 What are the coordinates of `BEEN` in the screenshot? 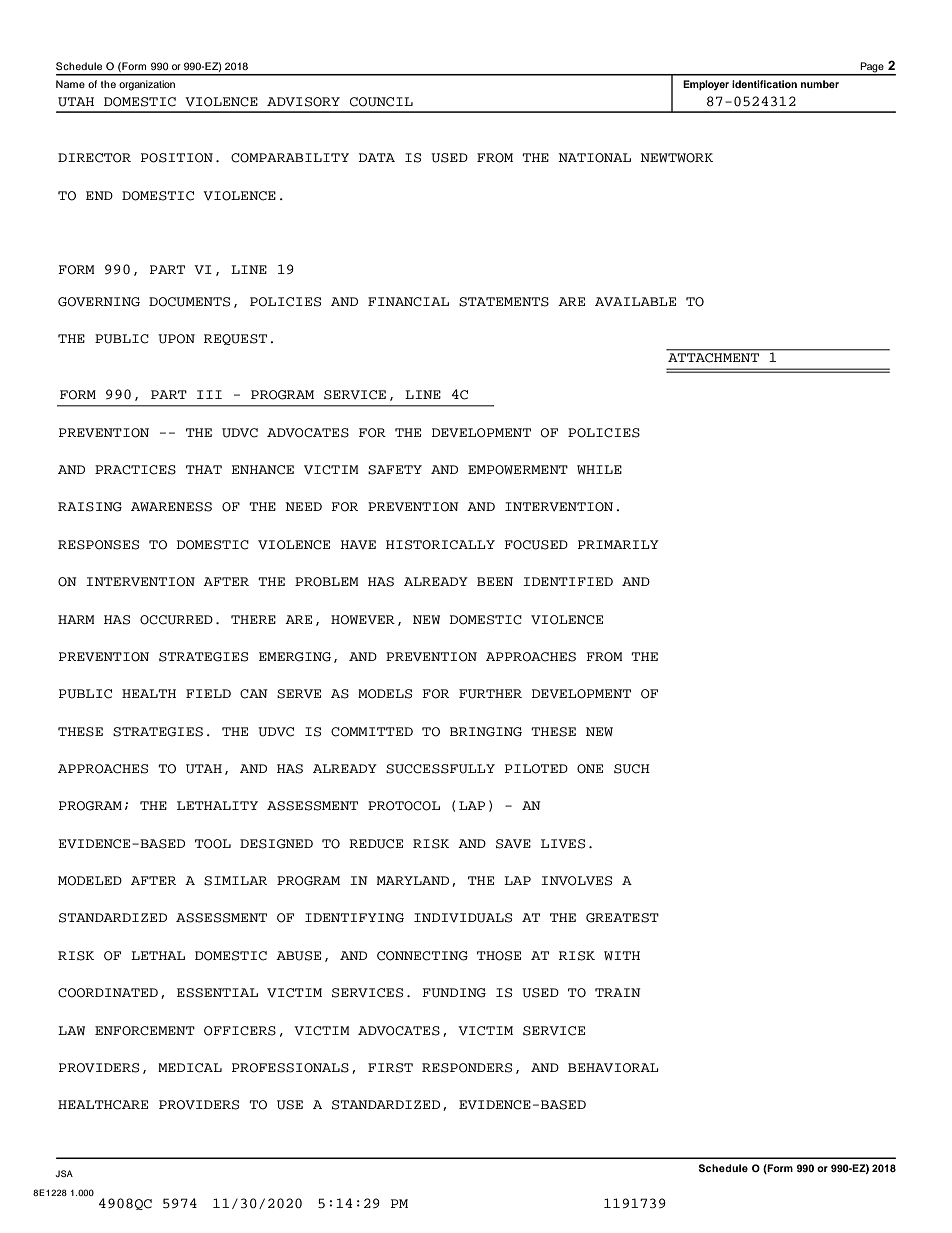 It's located at (495, 581).
